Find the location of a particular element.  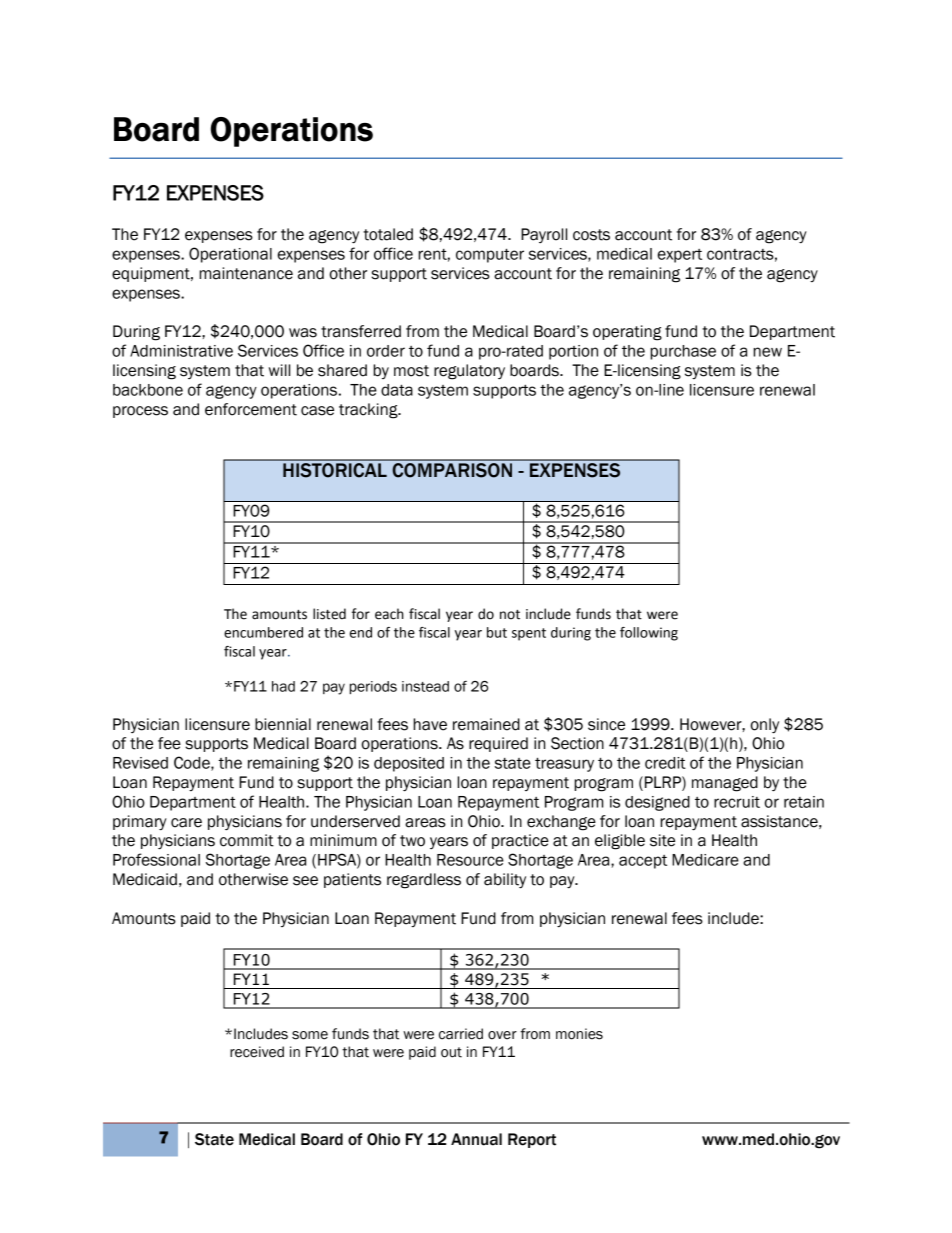

following is located at coordinates (649, 634).
